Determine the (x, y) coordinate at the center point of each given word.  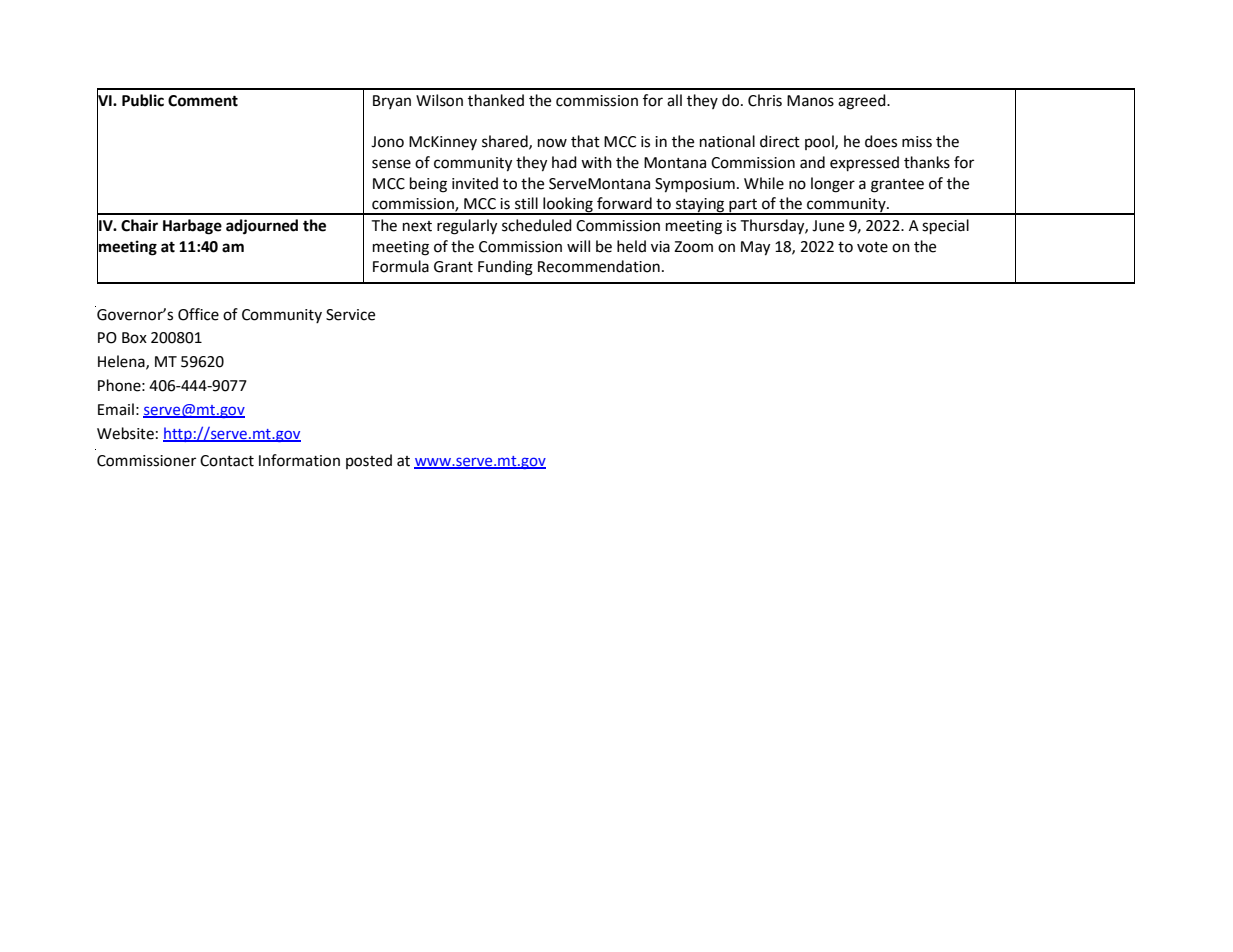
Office (198, 314)
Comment (203, 101)
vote (872, 247)
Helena (122, 362)
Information (299, 460)
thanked (496, 100)
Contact (227, 461)
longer (833, 185)
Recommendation (599, 266)
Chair (139, 225)
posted (369, 461)
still (526, 203)
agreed (863, 102)
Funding (505, 268)
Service (350, 315)
